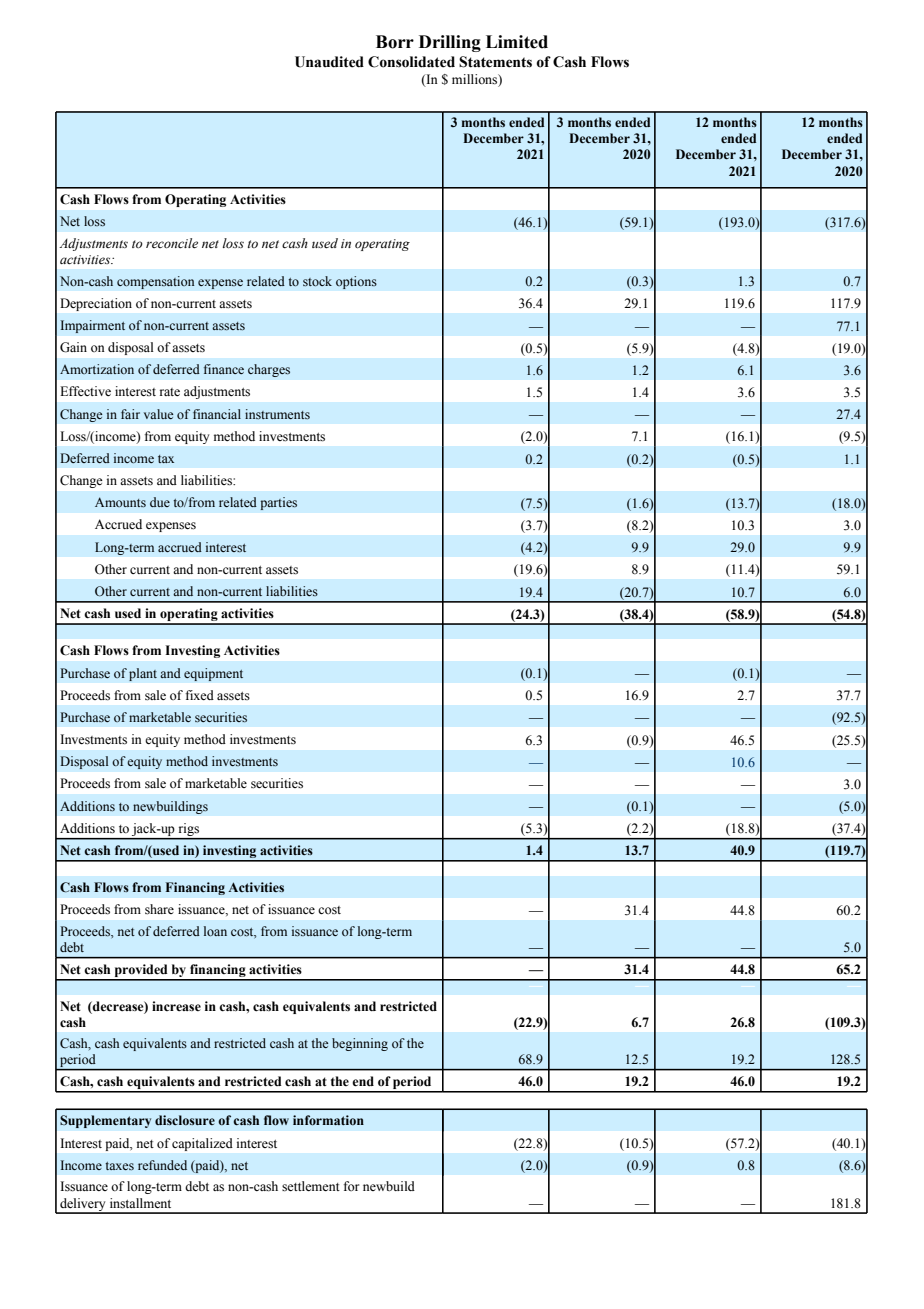 The image size is (924, 1309). What do you see at coordinates (119, 1166) in the image?
I see `taxes` at bounding box center [119, 1166].
